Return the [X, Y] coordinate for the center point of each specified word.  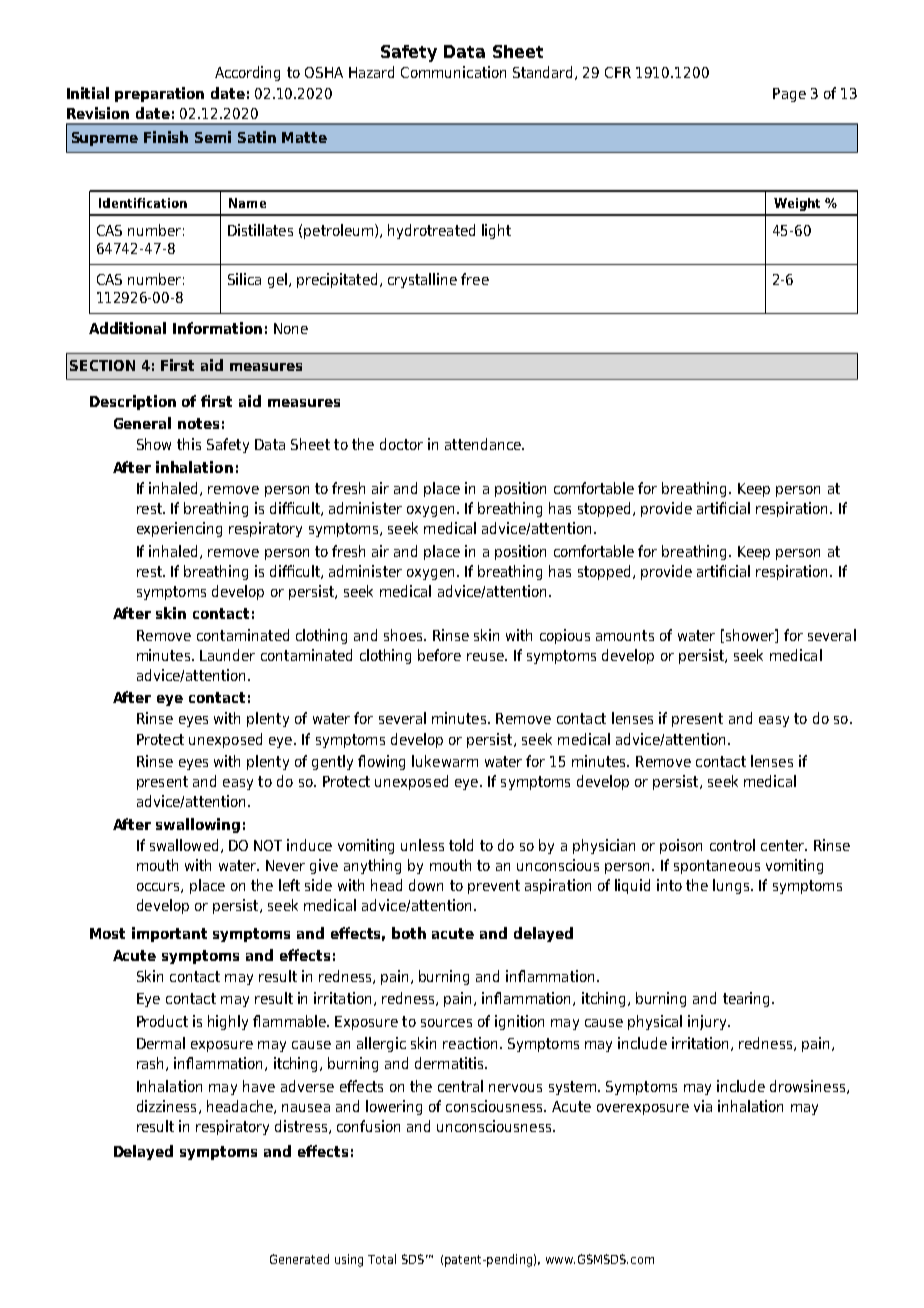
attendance [484, 444]
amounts [625, 635]
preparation [159, 94]
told [461, 845]
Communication [453, 72]
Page [789, 95]
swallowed [184, 845]
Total [382, 1259]
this [189, 444]
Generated [299, 1259]
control [732, 845]
